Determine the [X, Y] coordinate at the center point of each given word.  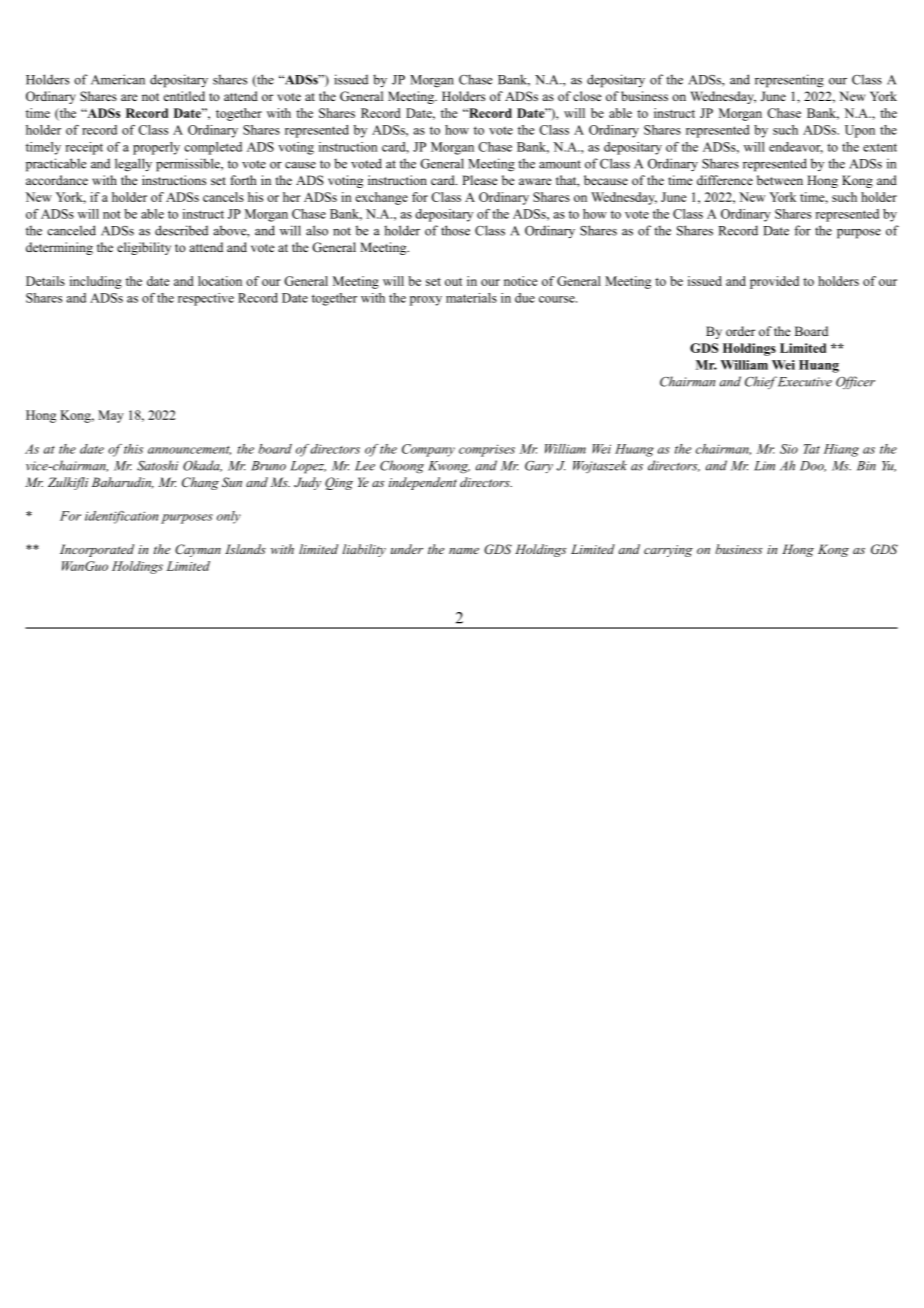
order [740, 331]
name [464, 551]
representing [789, 81]
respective [206, 299]
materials [471, 298]
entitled [184, 96]
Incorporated [97, 550]
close [587, 96]
